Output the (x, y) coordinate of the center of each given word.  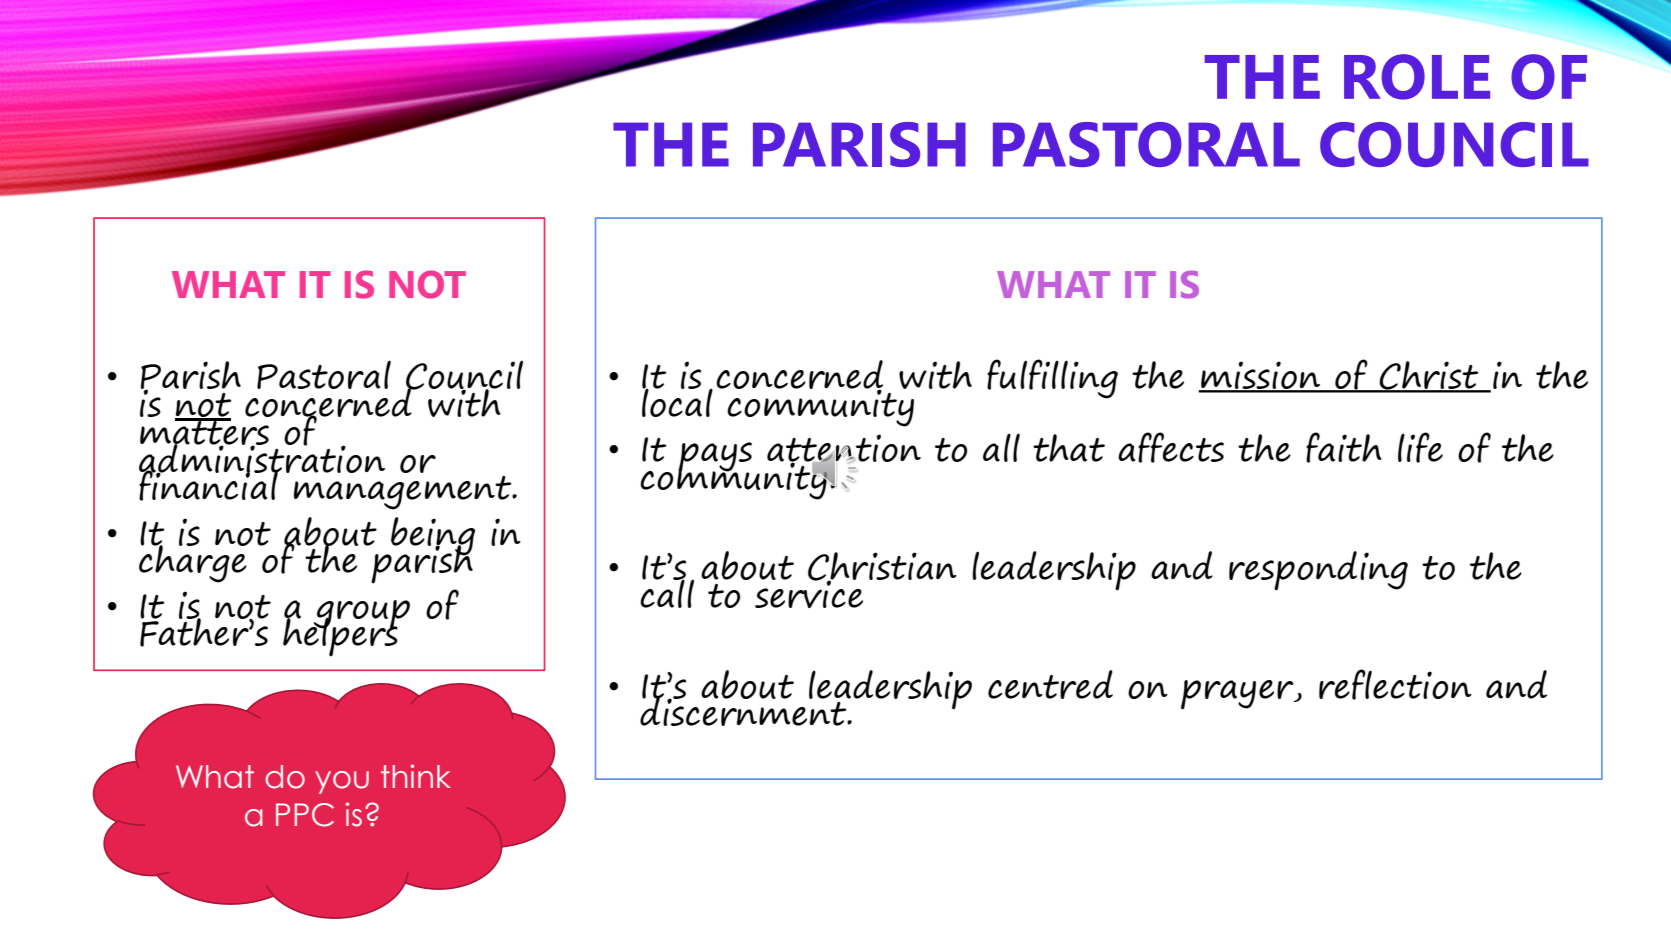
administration (262, 458)
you (342, 782)
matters (204, 432)
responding (1318, 571)
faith (1344, 447)
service (809, 593)
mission (1261, 376)
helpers (341, 636)
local (677, 401)
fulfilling (1052, 379)
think (416, 776)
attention (844, 449)
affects (1171, 447)
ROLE (1417, 77)
